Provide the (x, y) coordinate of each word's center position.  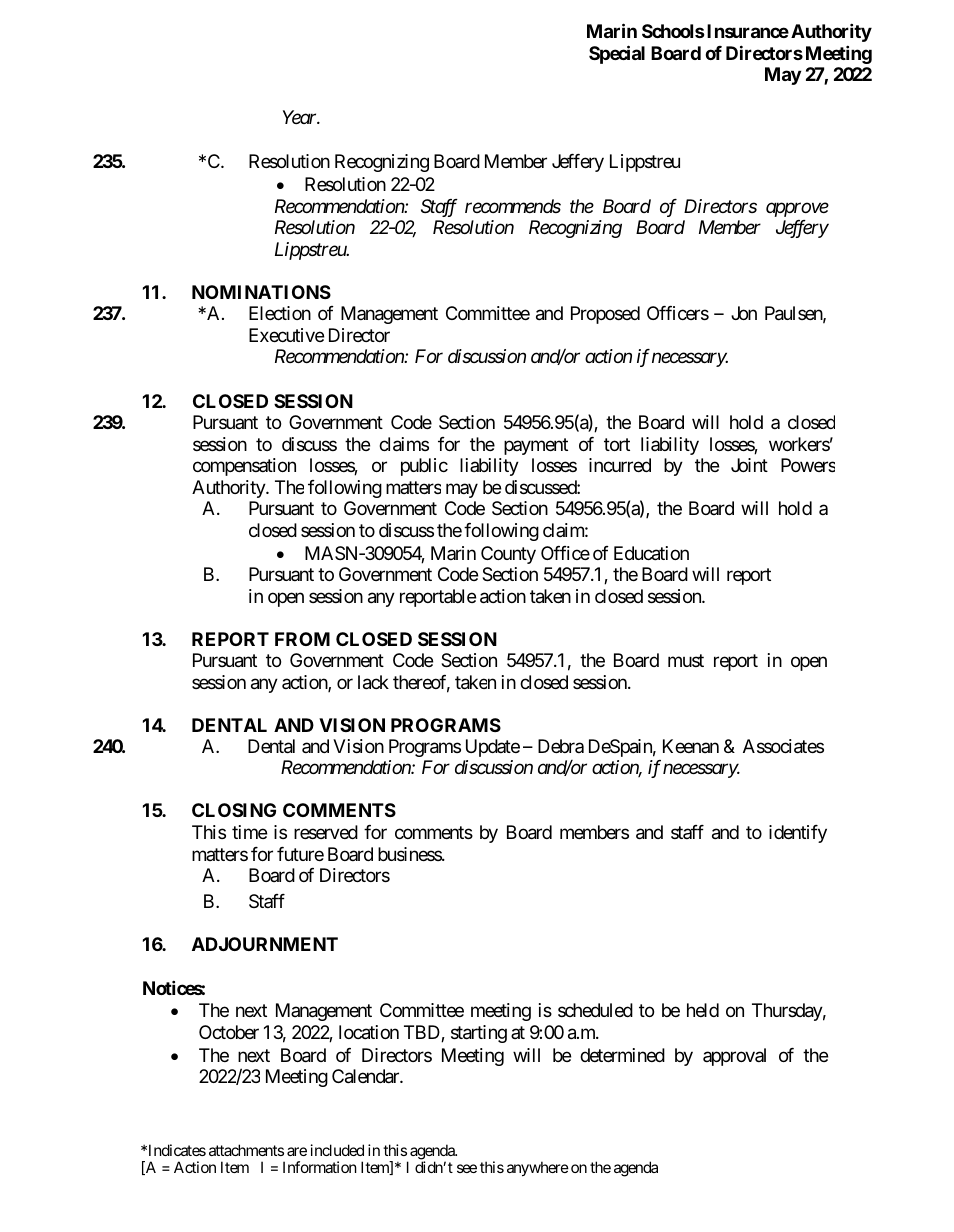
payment (536, 446)
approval (734, 1057)
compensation (244, 467)
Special (617, 54)
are (297, 1151)
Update (493, 748)
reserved (326, 832)
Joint (749, 465)
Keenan (691, 746)
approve (797, 209)
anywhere (538, 1168)
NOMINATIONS (261, 292)
